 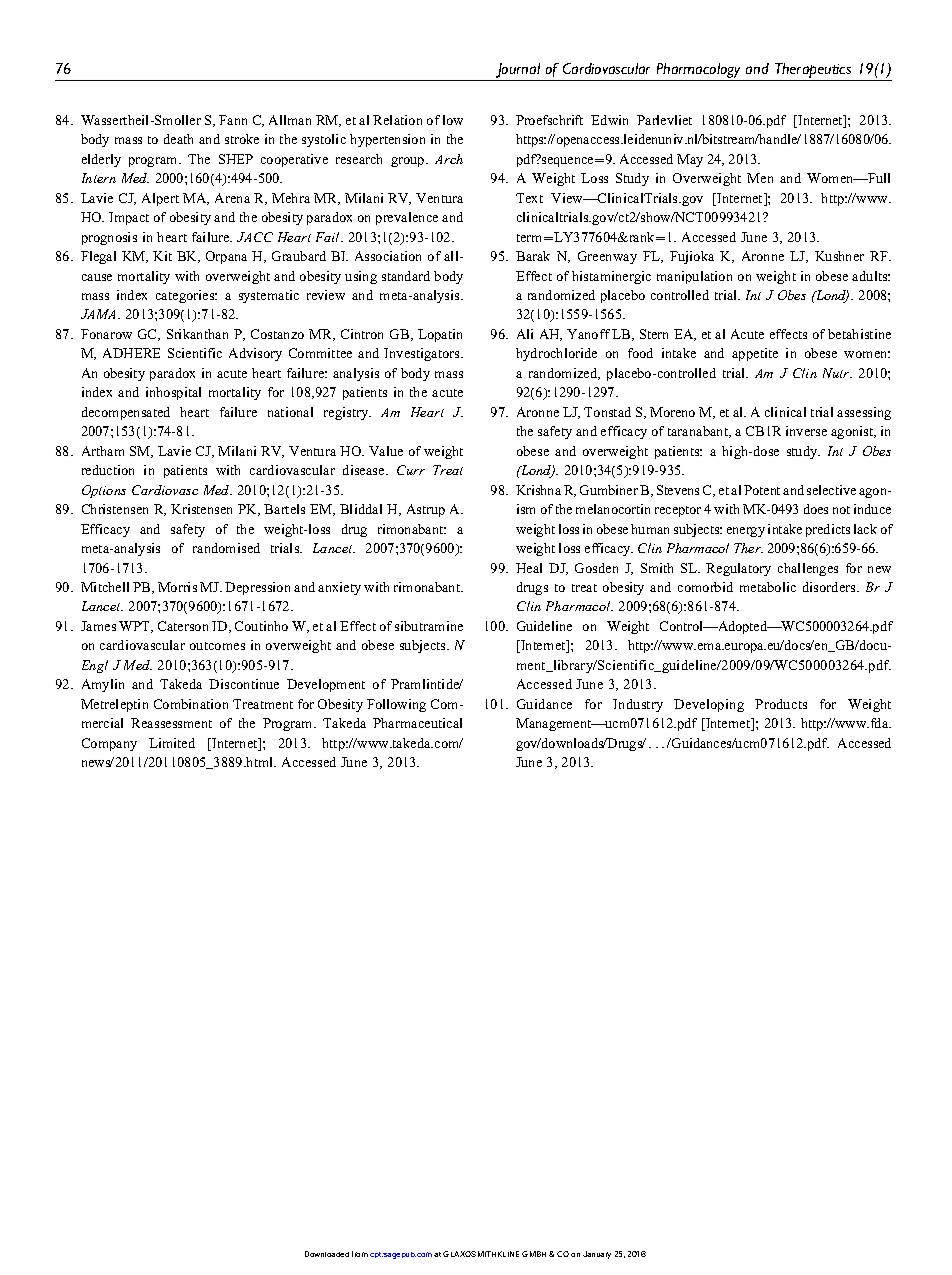 What do you see at coordinates (172, 743) in the screenshot?
I see `Limited` at bounding box center [172, 743].
